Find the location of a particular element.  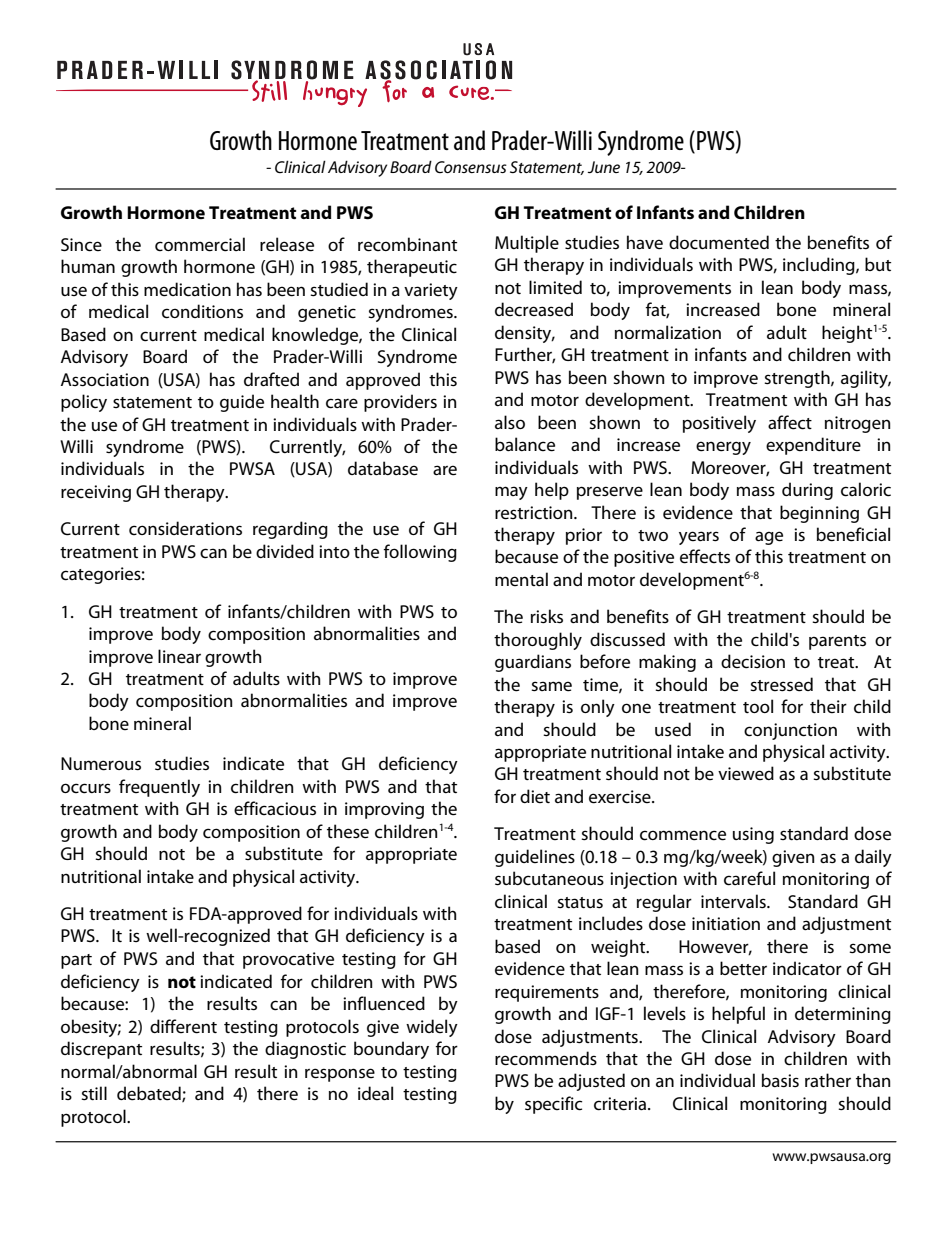

viewed is located at coordinates (746, 773).
